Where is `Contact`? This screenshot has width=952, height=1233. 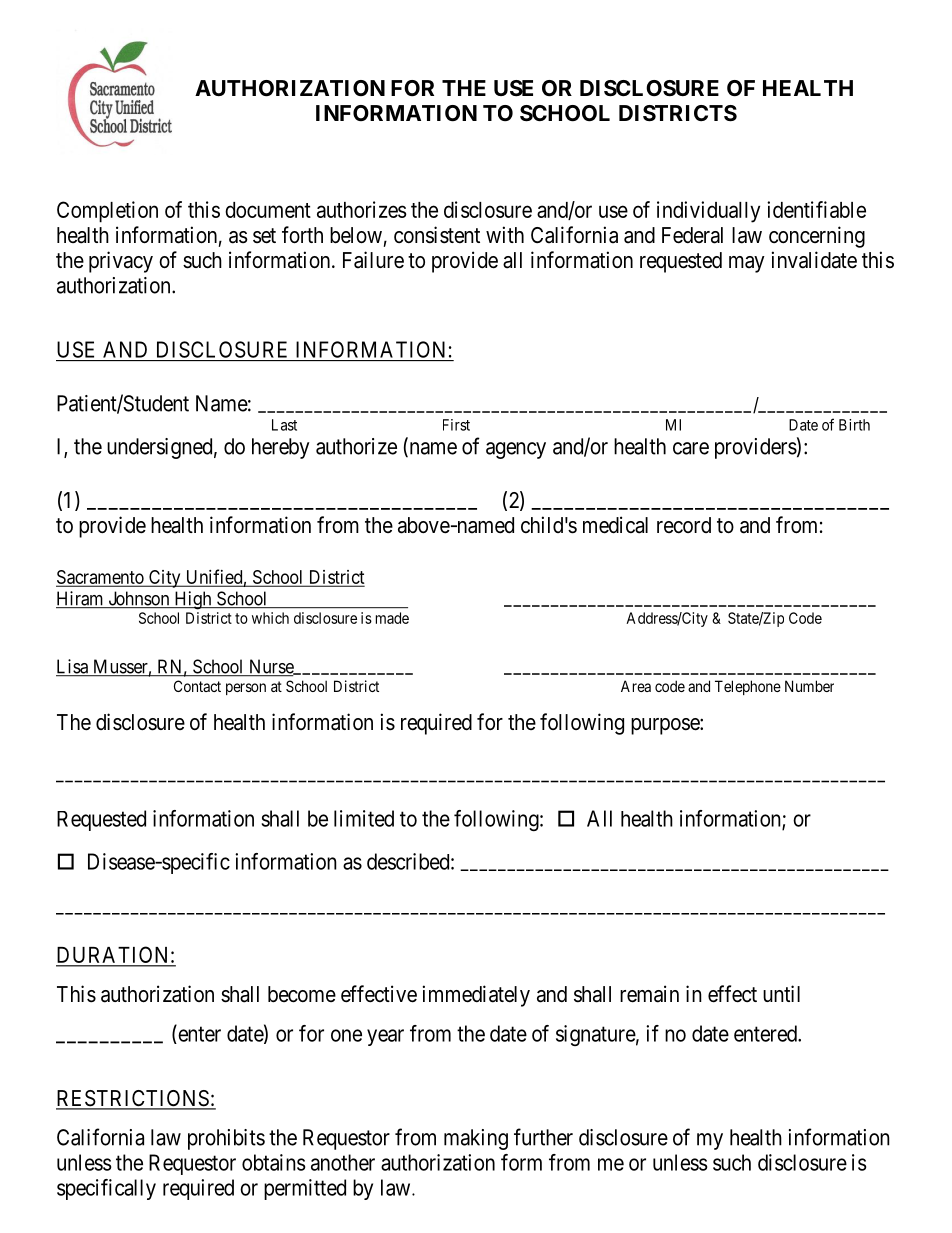
Contact is located at coordinates (197, 686).
